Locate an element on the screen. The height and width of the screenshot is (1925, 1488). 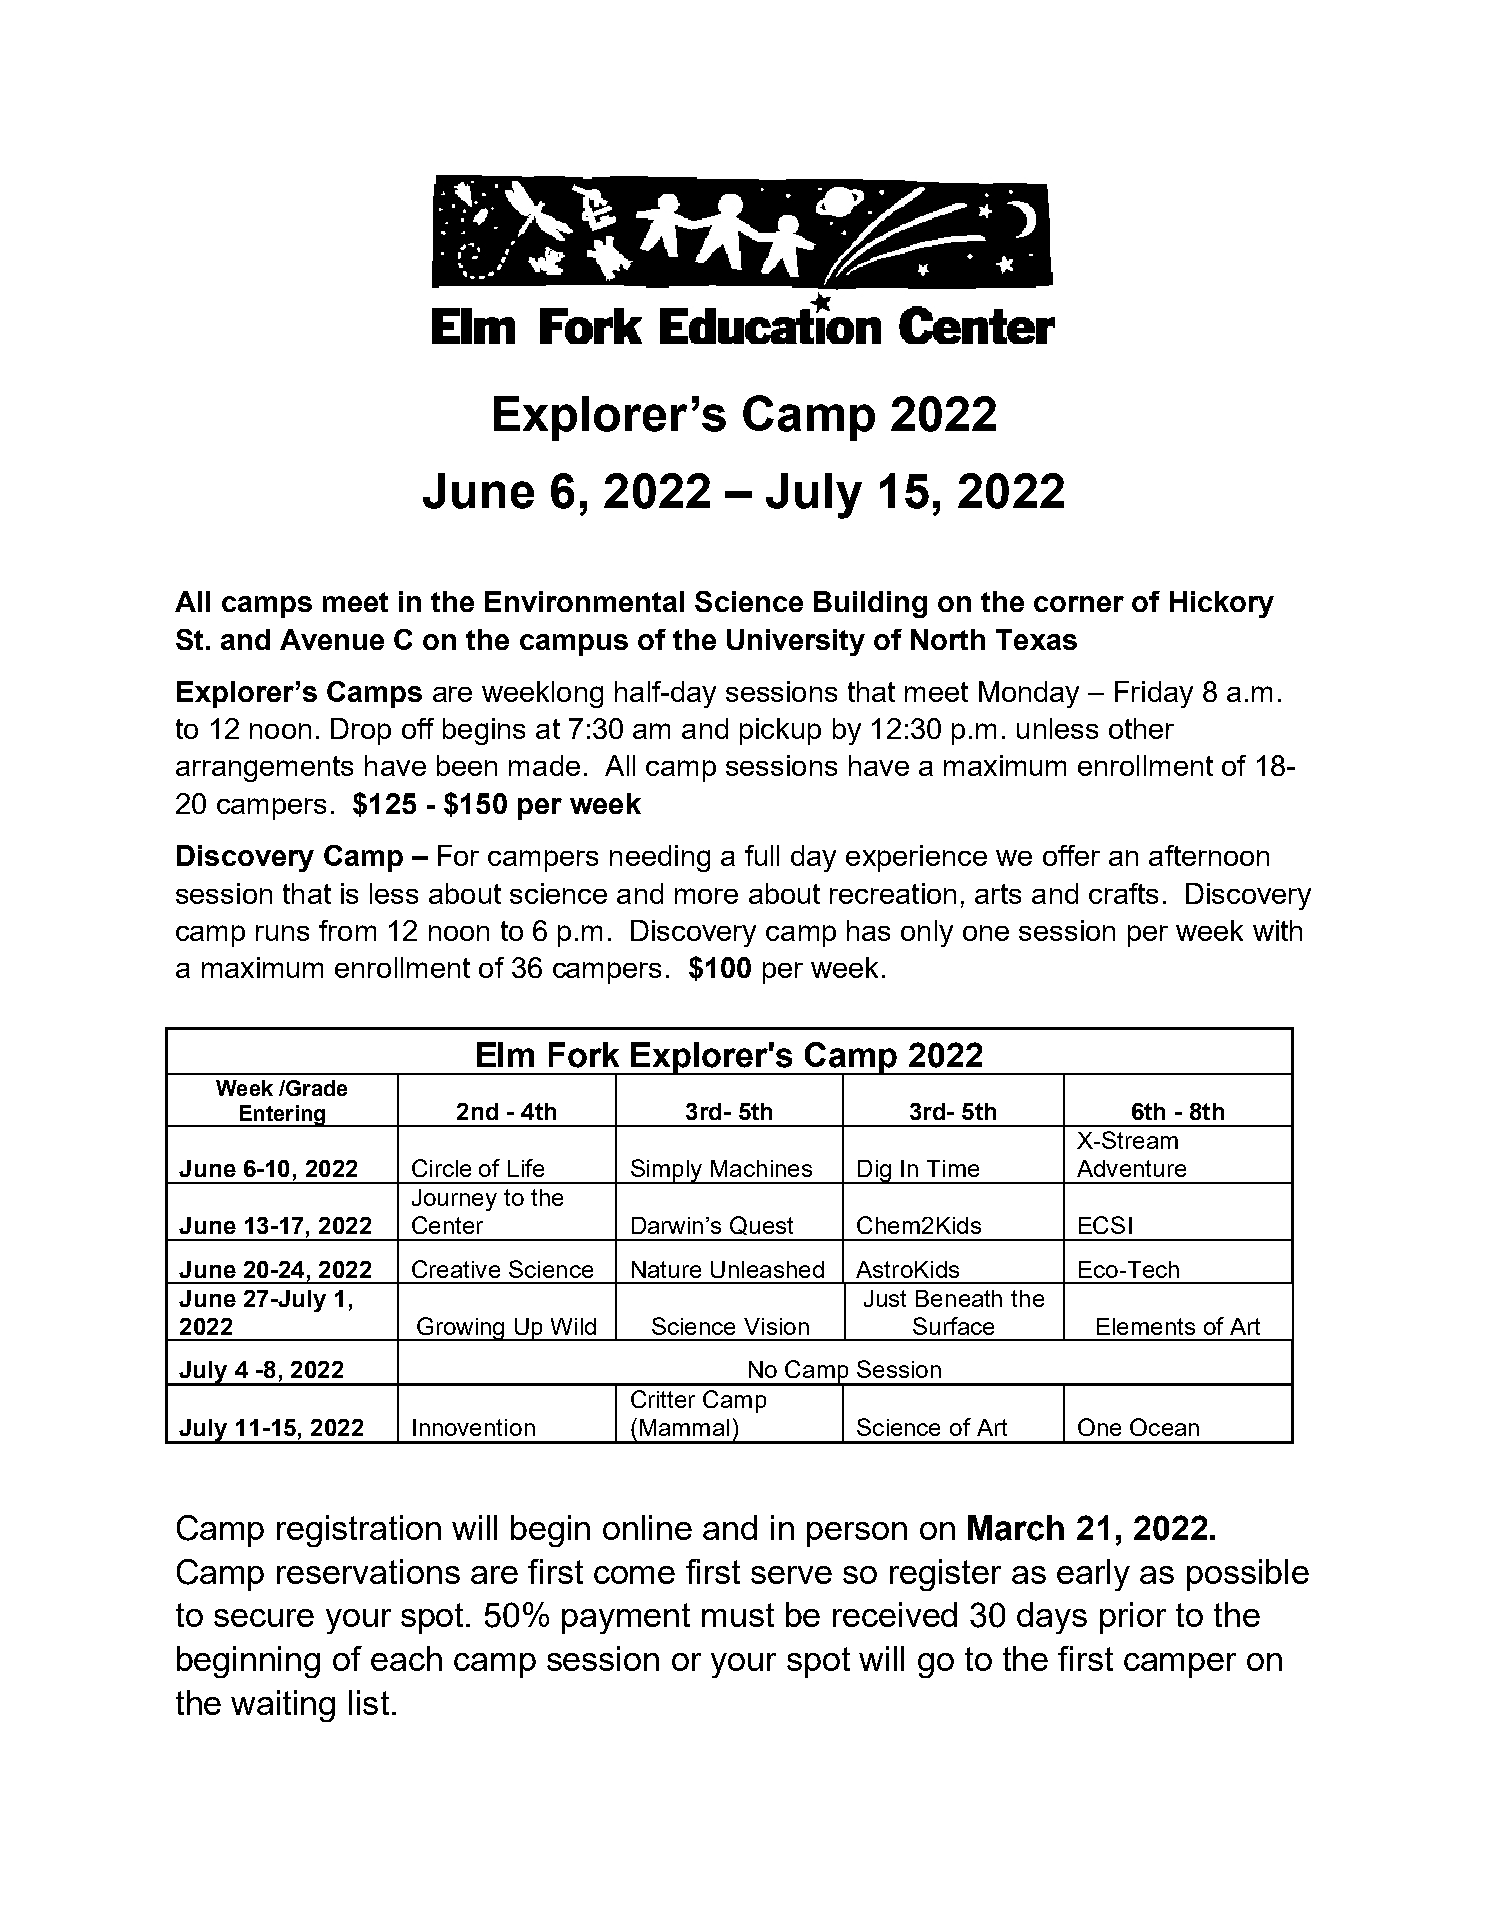
Avenue is located at coordinates (332, 639).
